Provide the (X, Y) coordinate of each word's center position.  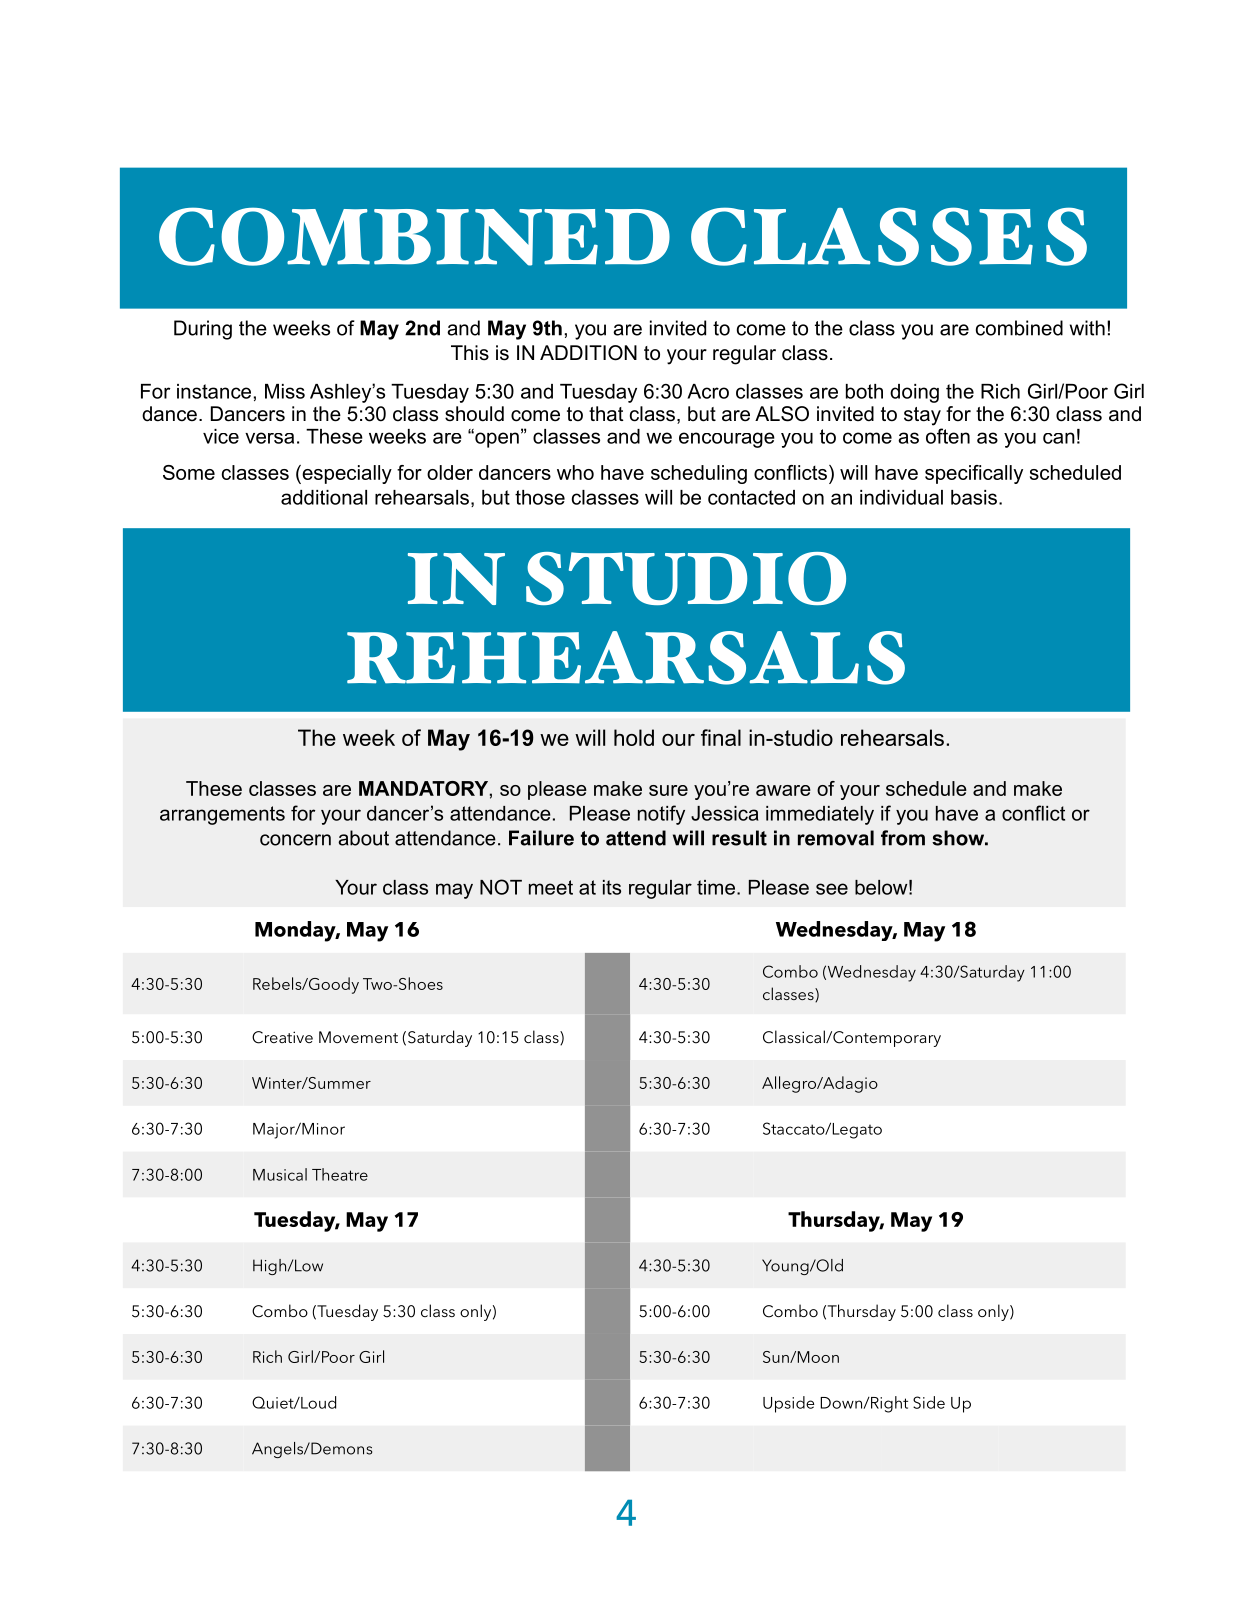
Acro (708, 391)
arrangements (222, 815)
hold (634, 737)
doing (914, 393)
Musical (280, 1174)
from (903, 838)
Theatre (340, 1174)
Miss (285, 391)
